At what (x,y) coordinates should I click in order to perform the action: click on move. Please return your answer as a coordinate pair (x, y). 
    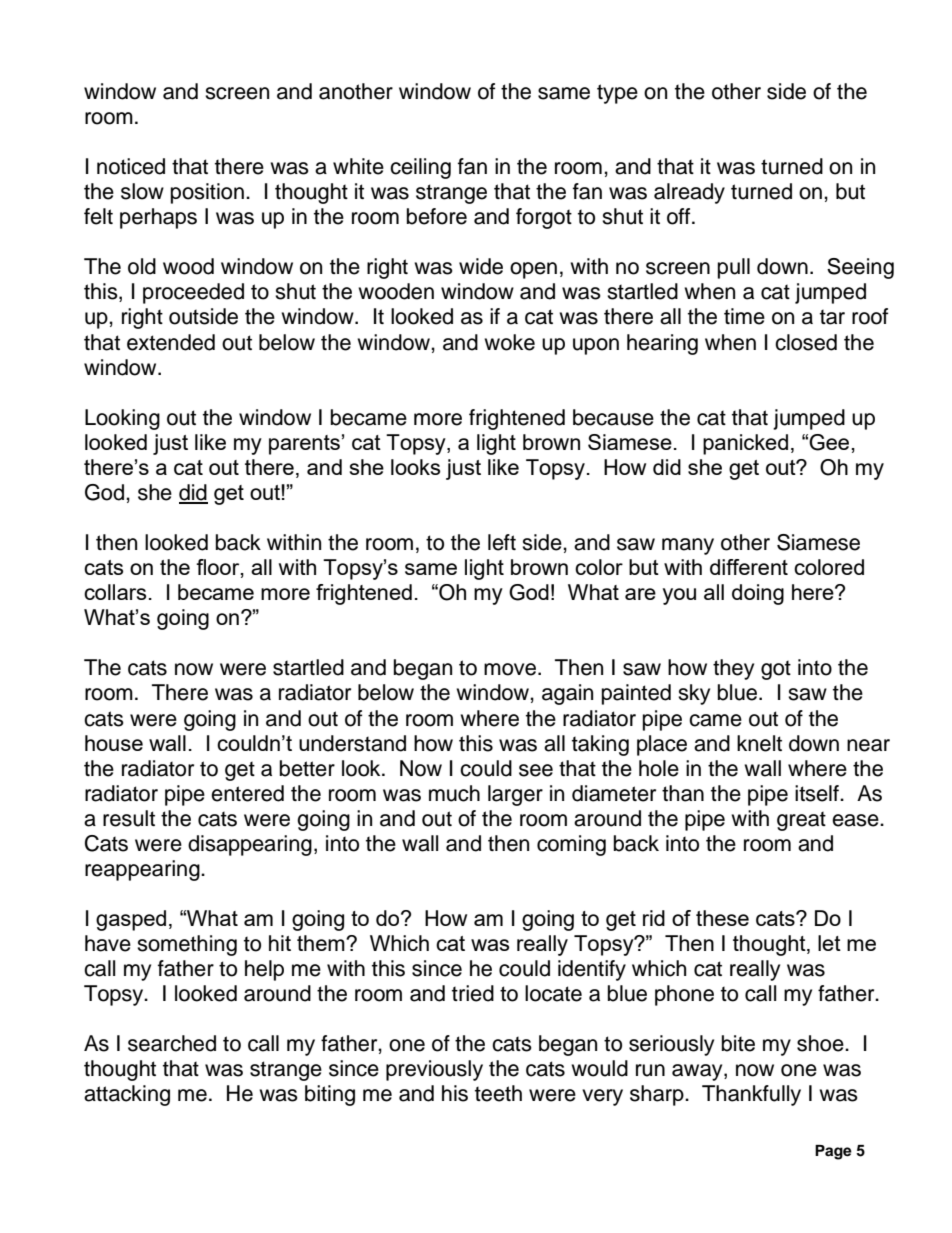
    Looking at the image, I should click on (510, 669).
